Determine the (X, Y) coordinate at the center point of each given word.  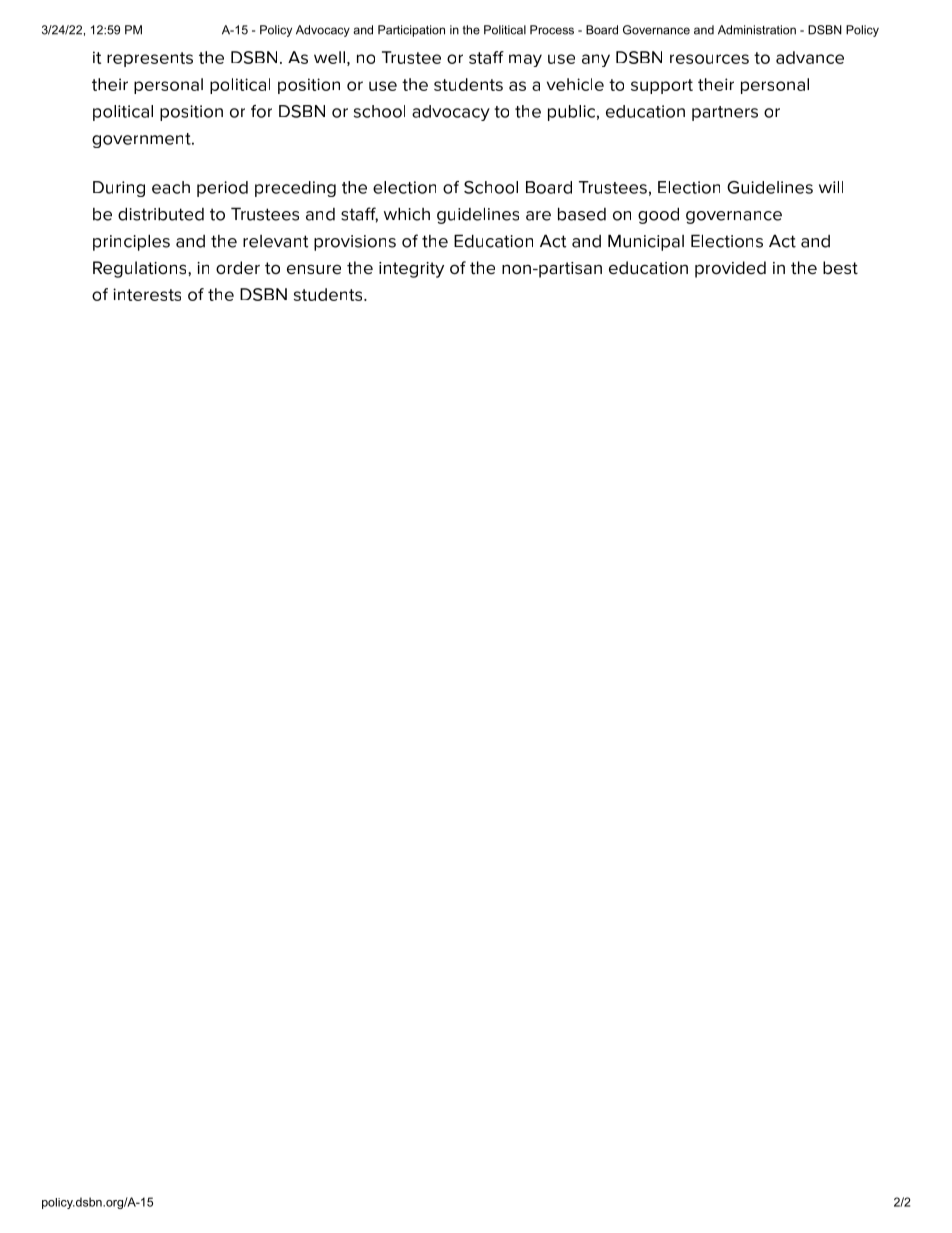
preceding (295, 189)
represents (150, 59)
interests (147, 294)
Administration (757, 30)
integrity (411, 270)
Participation (411, 31)
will (831, 187)
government (142, 140)
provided (730, 269)
